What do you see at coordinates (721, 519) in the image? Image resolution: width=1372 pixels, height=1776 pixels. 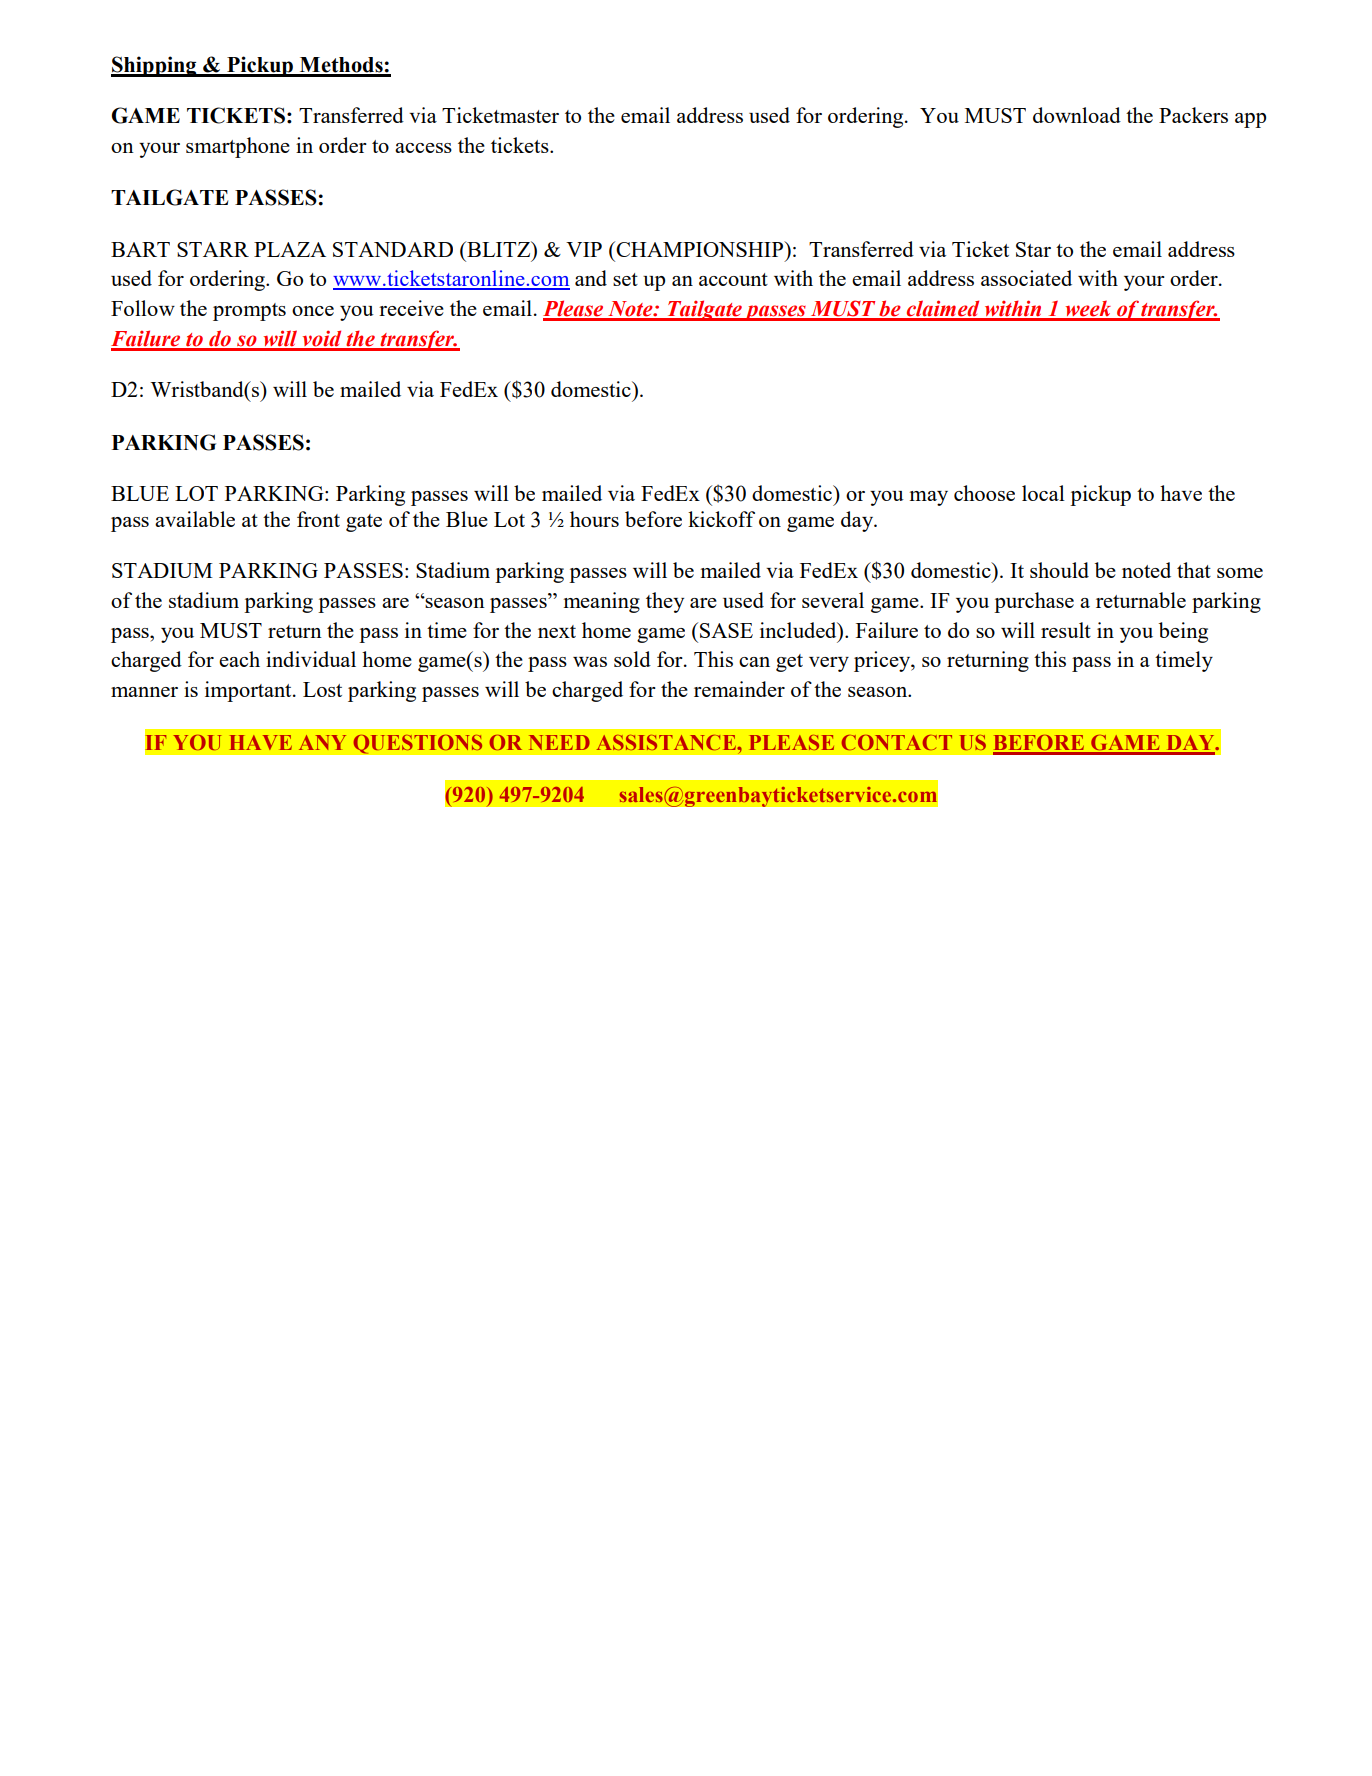 I see `kickoff` at bounding box center [721, 519].
